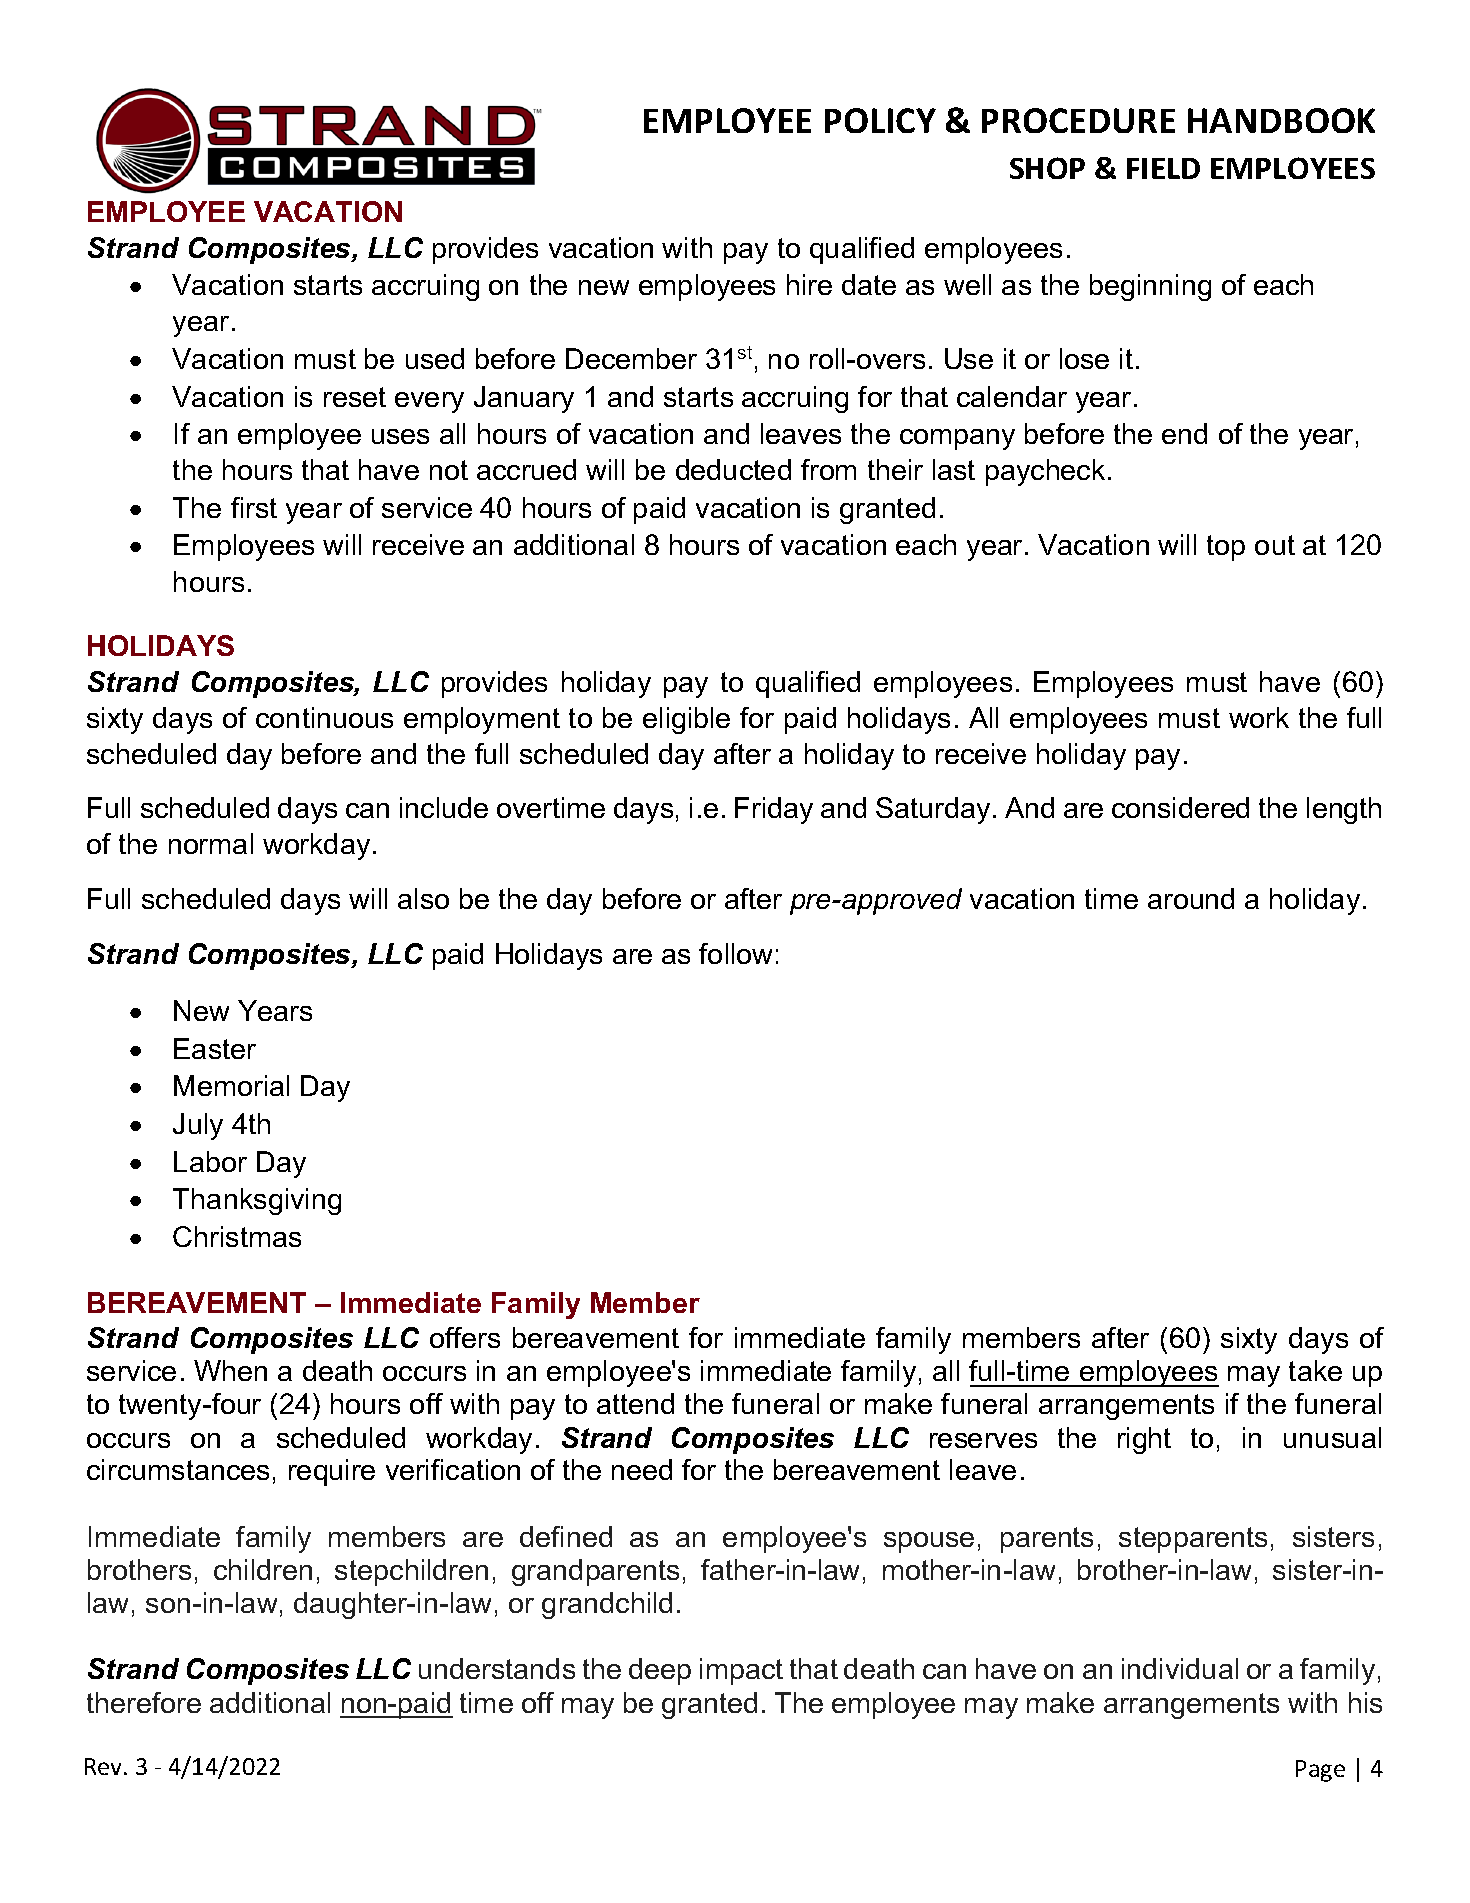  I want to click on take, so click(1315, 1370).
